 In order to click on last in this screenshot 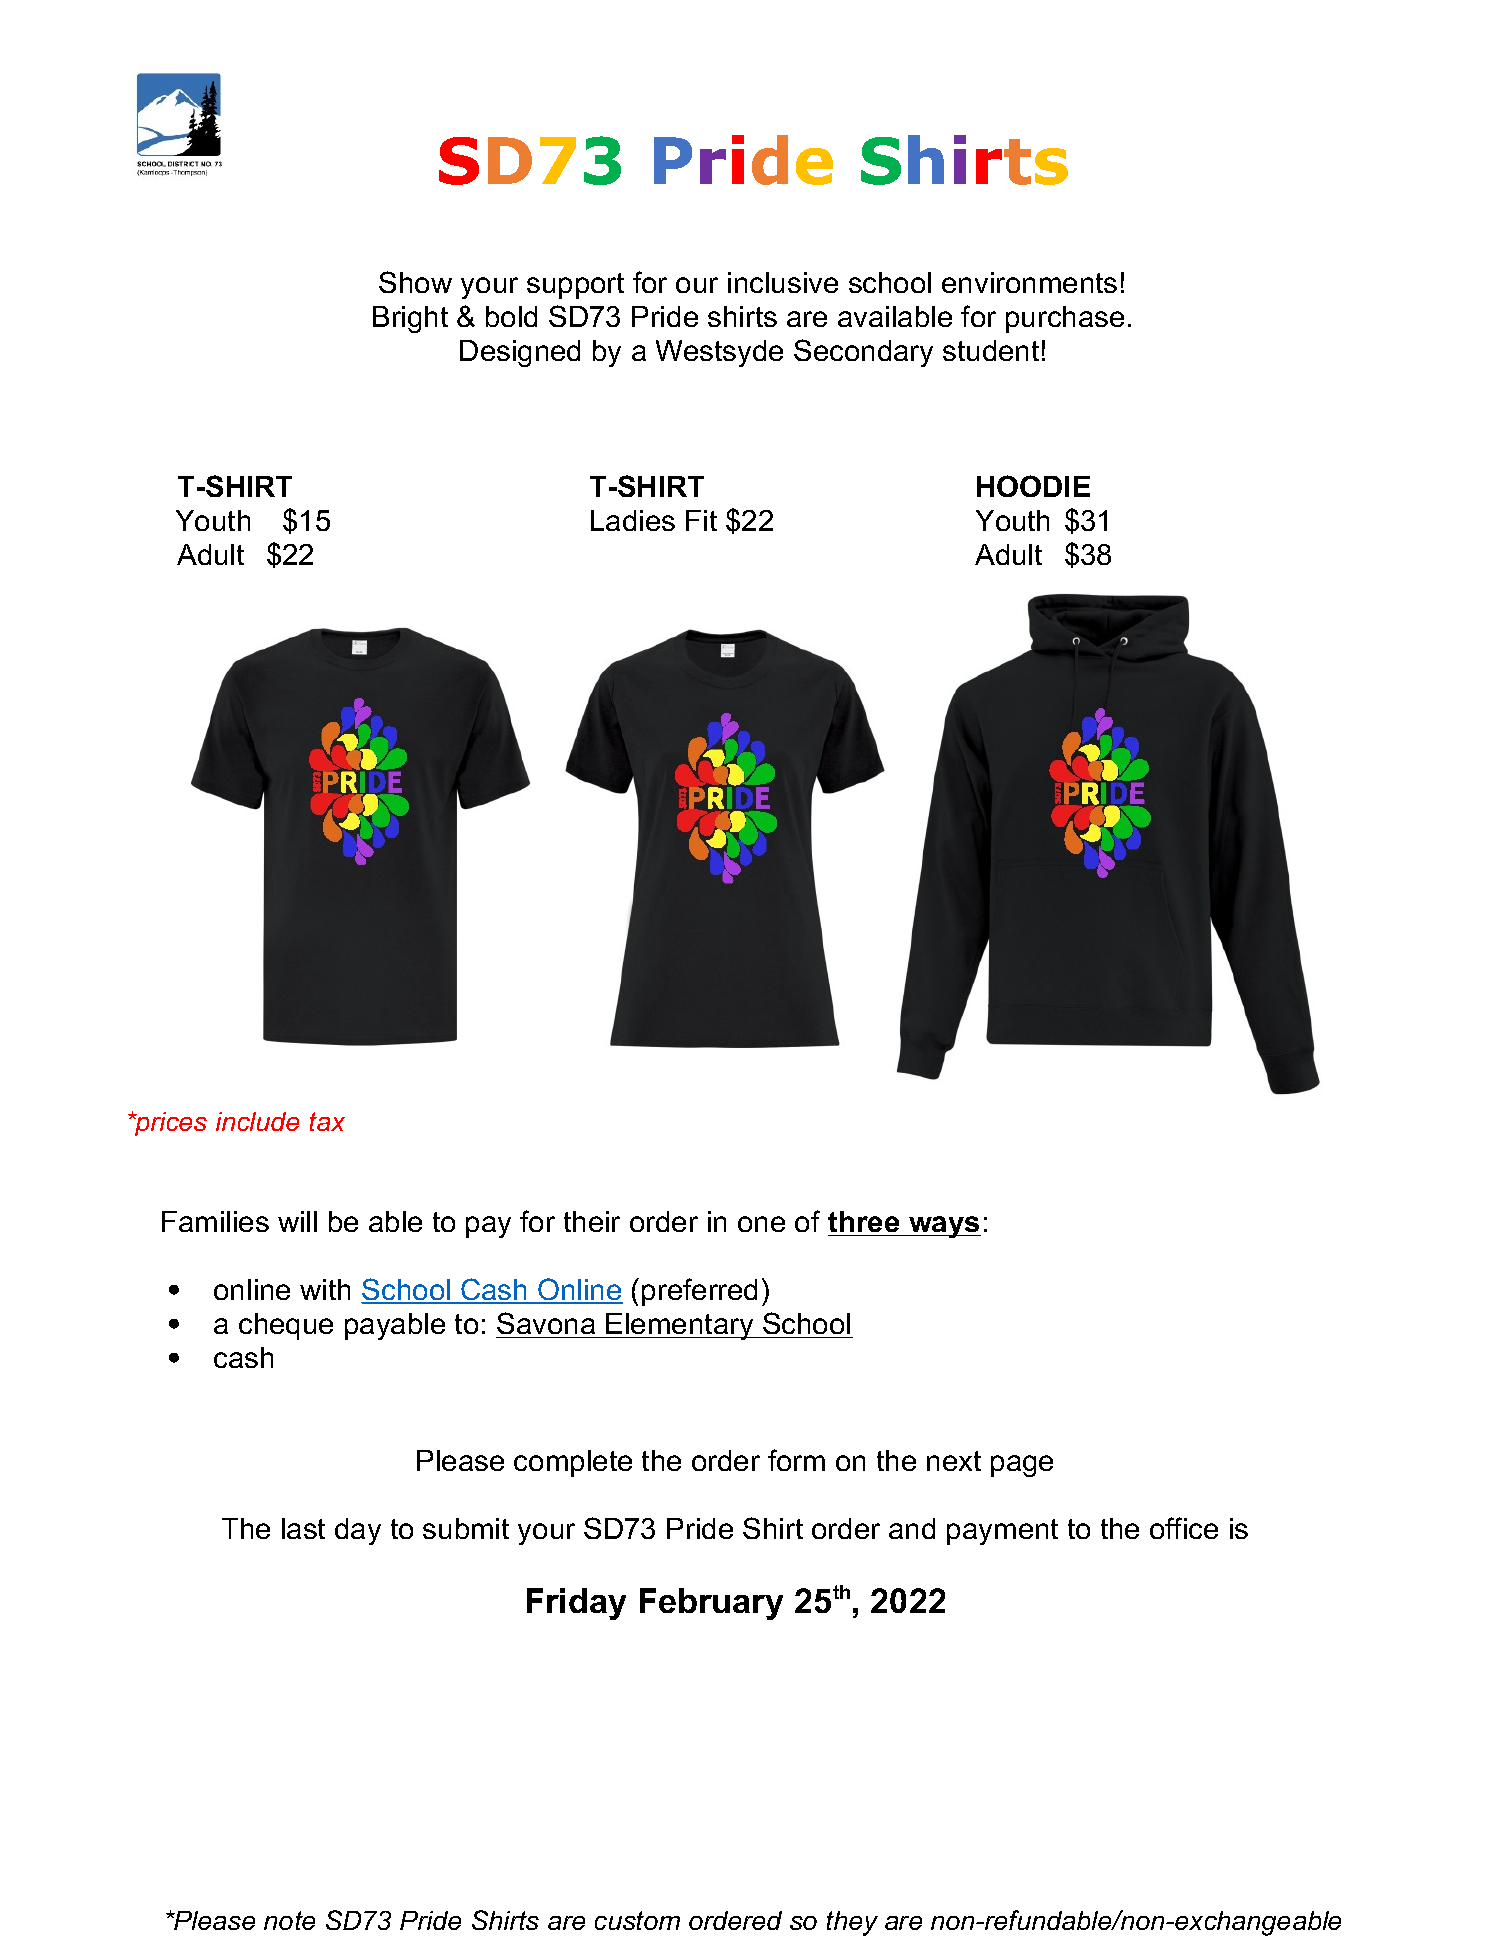, I will do `click(303, 1528)`.
